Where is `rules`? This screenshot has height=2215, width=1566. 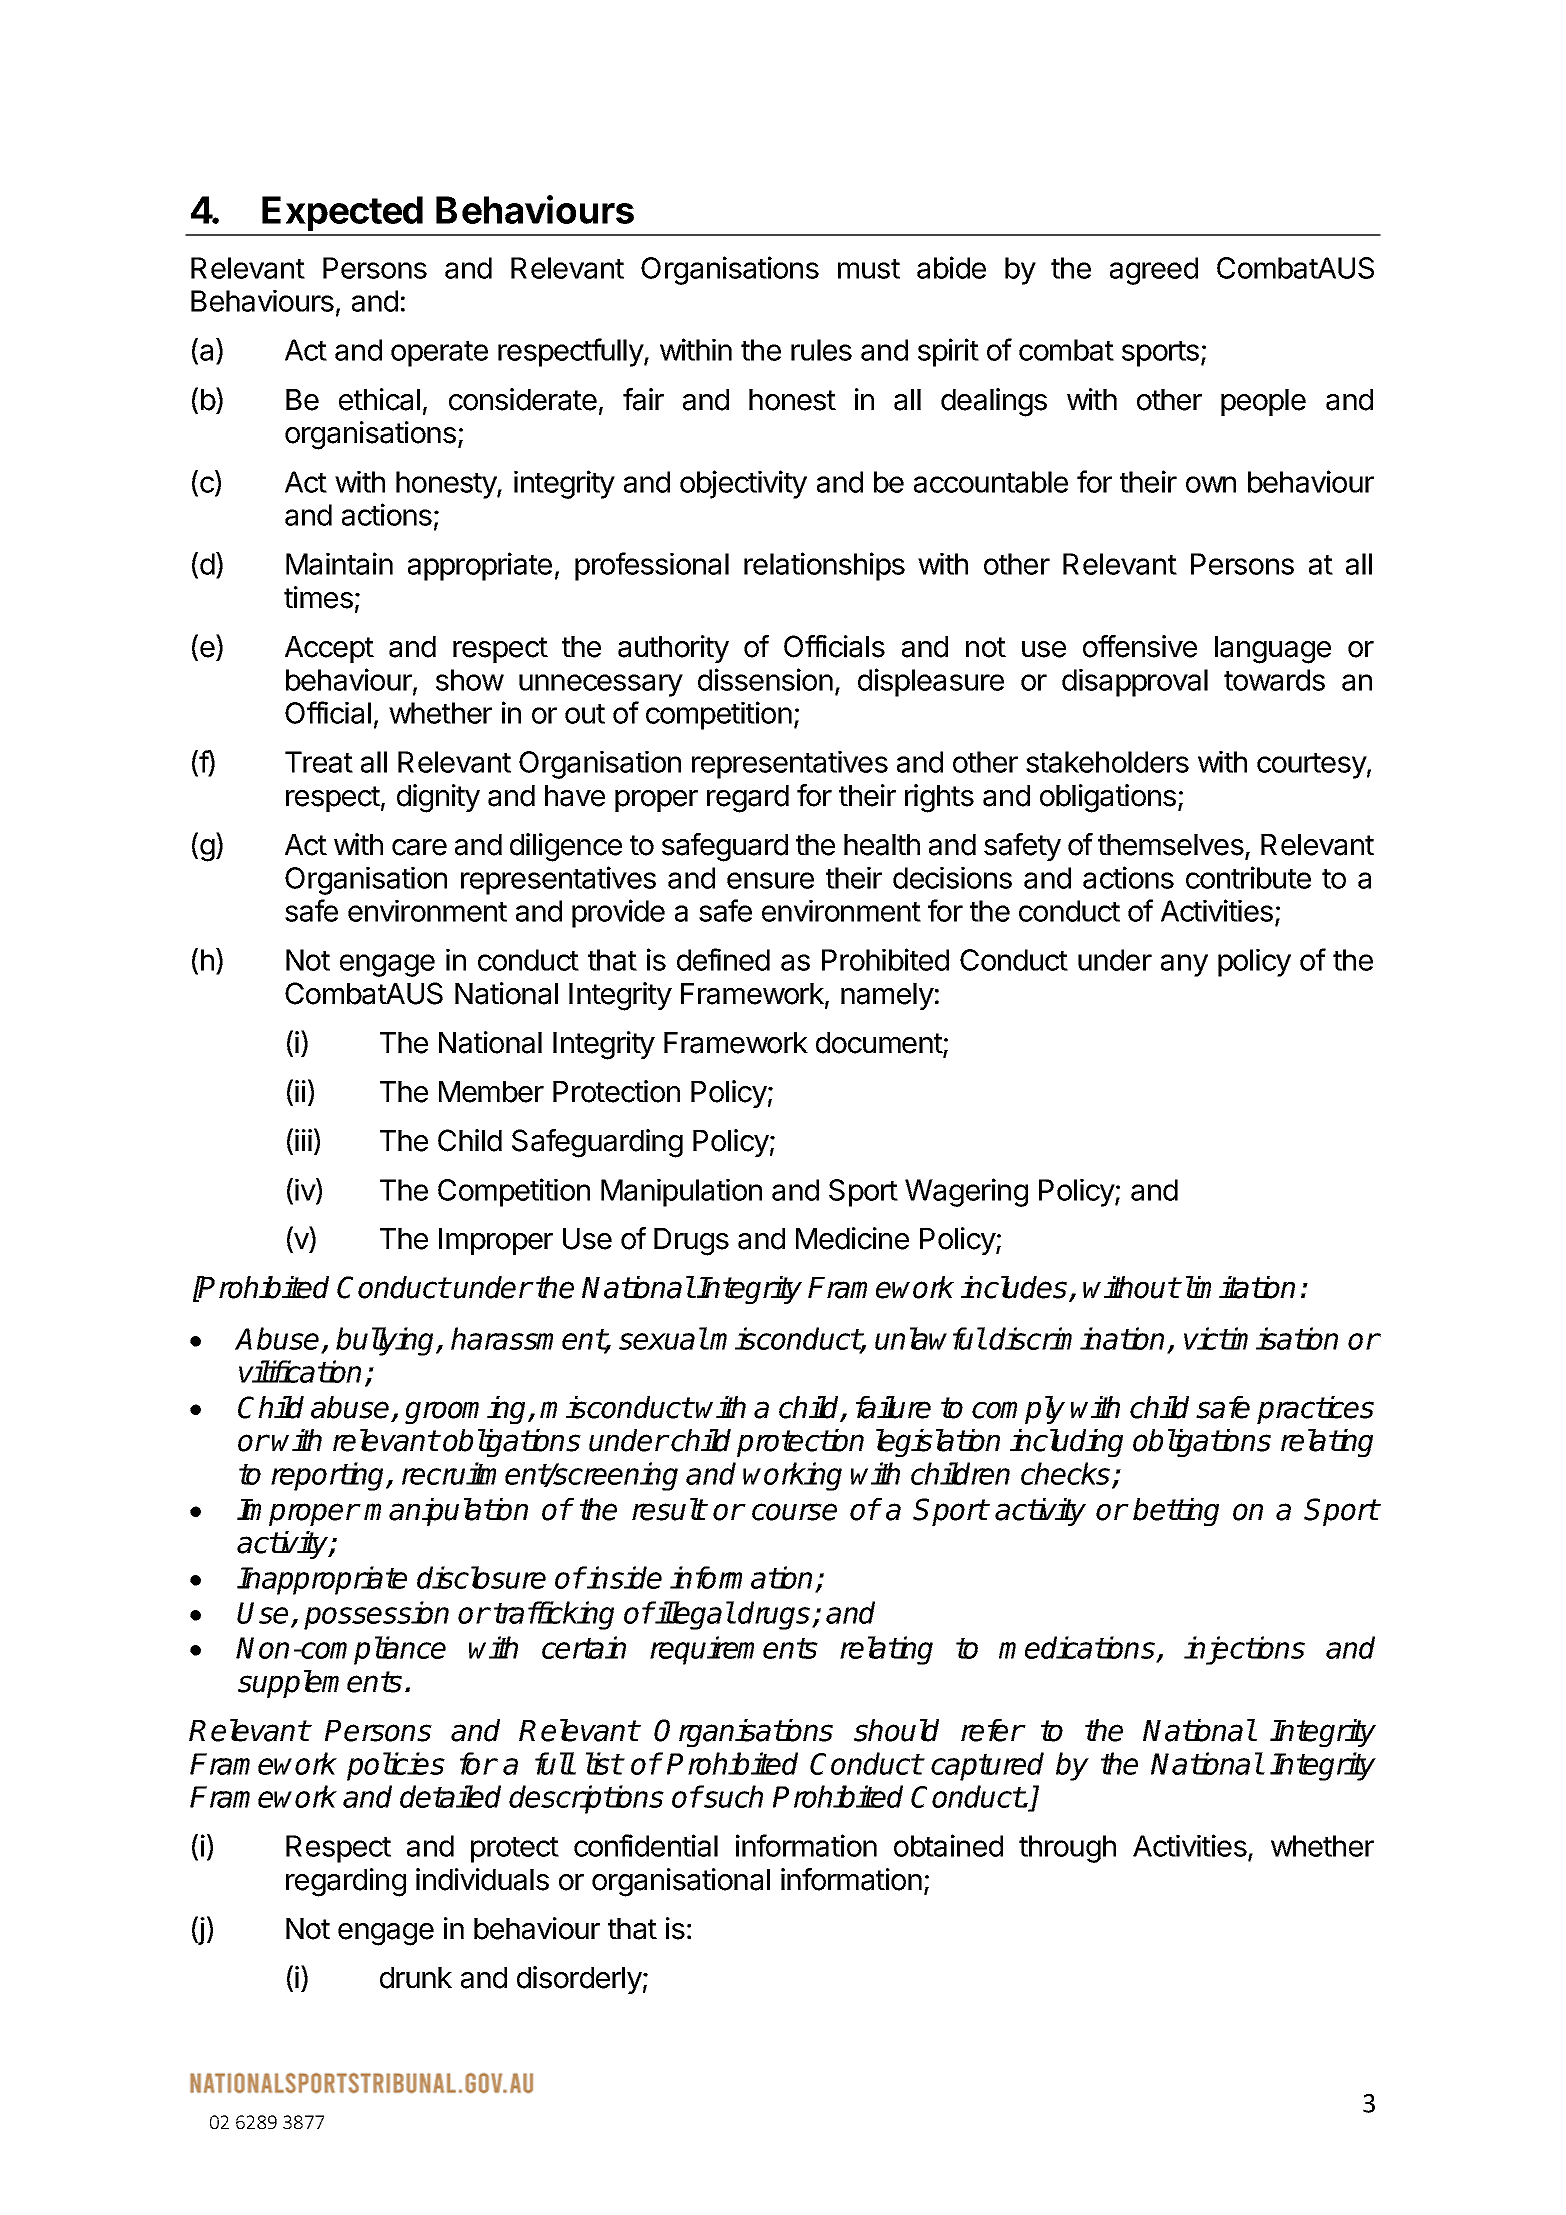
rules is located at coordinates (821, 350).
